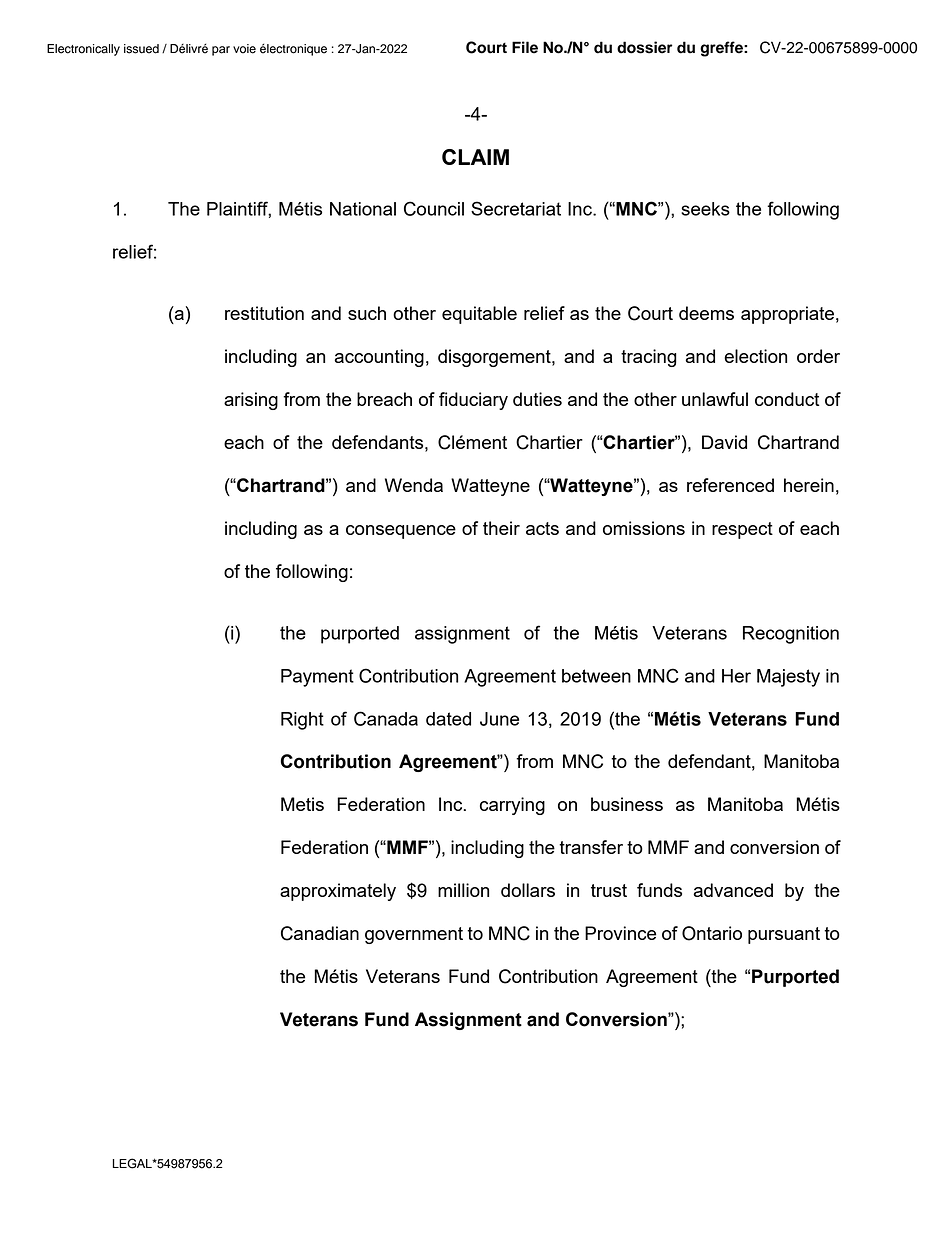 The image size is (952, 1233). Describe the element at coordinates (141, 49) in the page. I see `issued` at that location.
